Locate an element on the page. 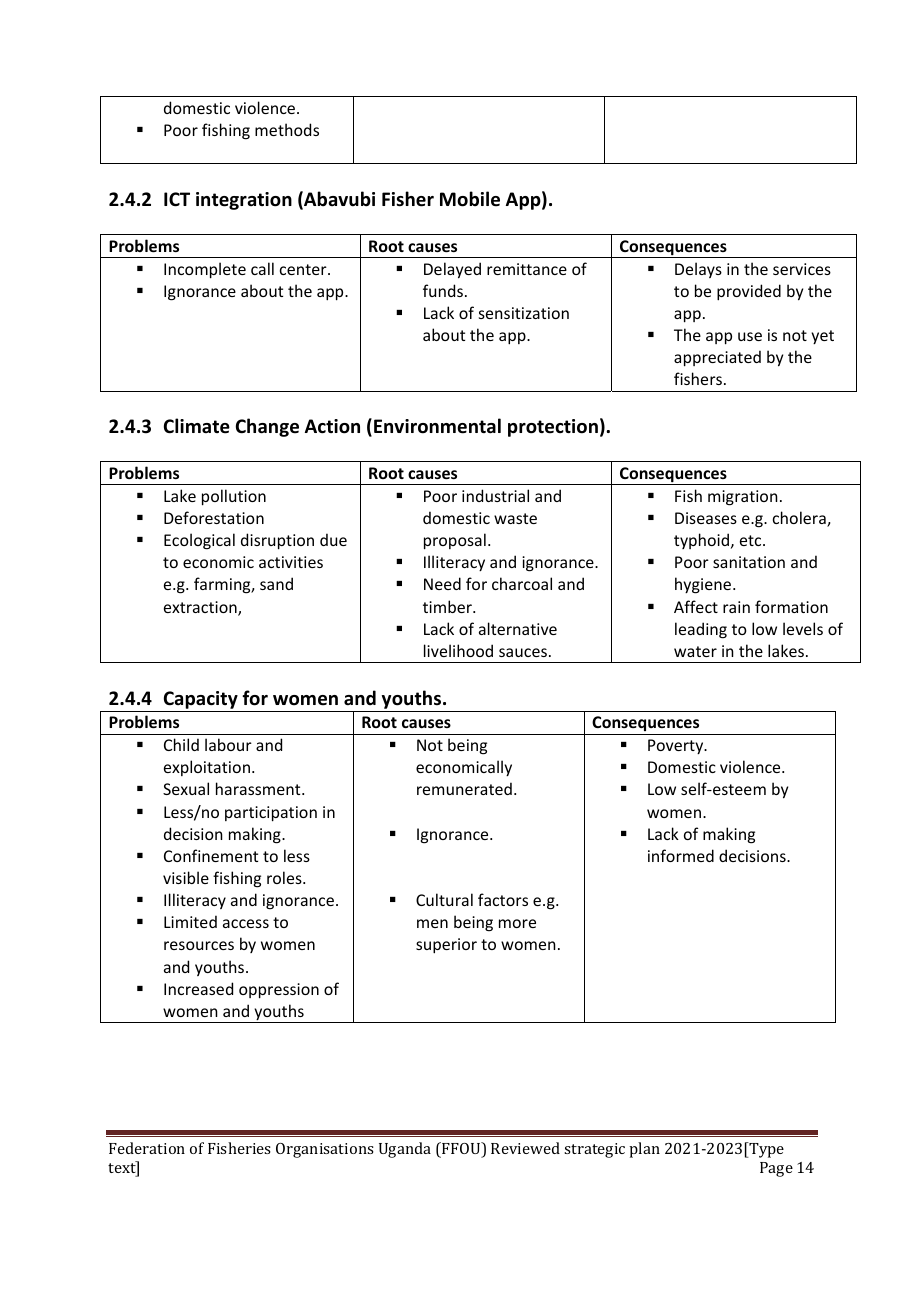 The image size is (924, 1308). integration is located at coordinates (244, 201).
